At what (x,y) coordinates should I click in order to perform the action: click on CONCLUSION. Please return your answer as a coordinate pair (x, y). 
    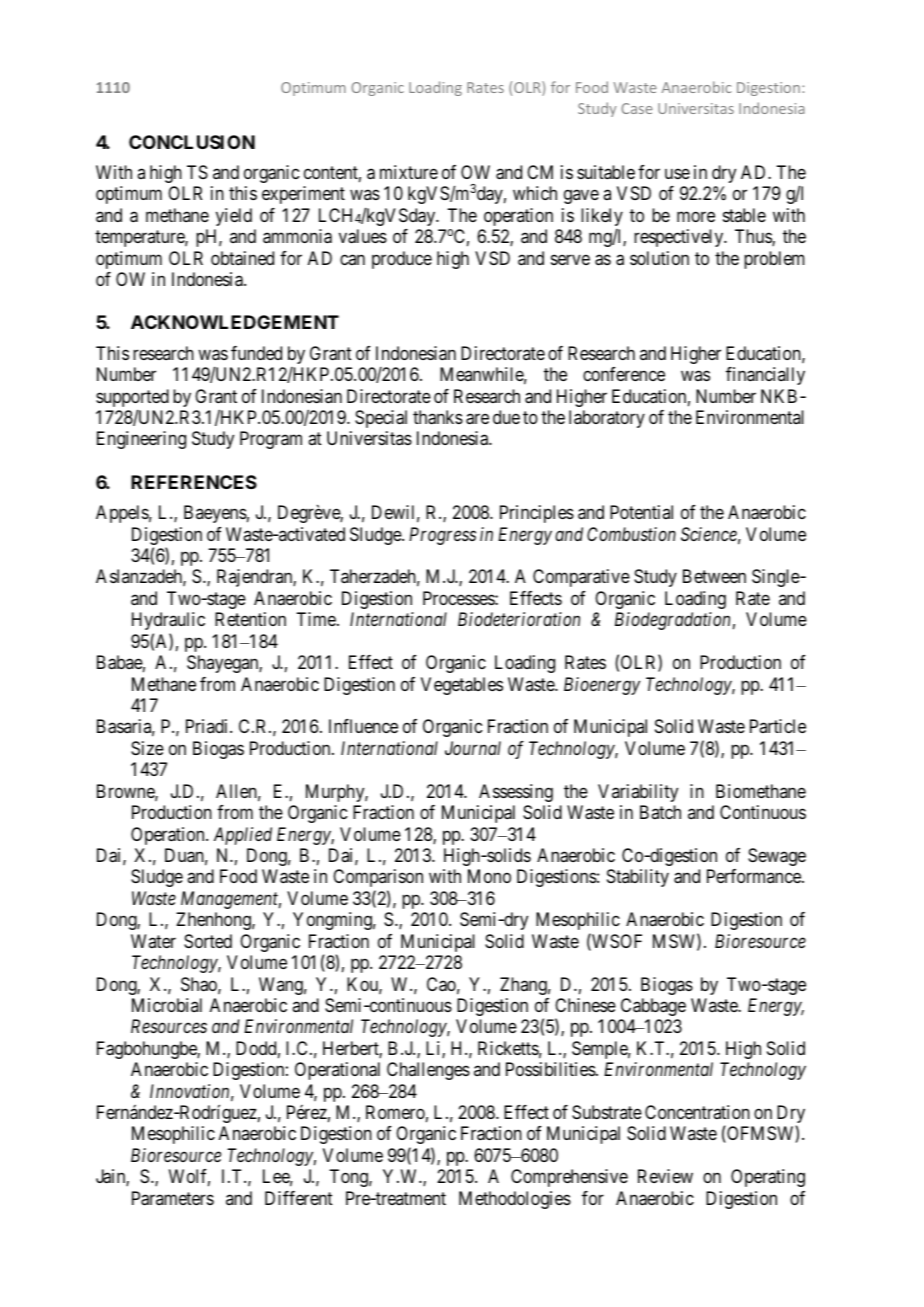
    Looking at the image, I should click on (192, 142).
